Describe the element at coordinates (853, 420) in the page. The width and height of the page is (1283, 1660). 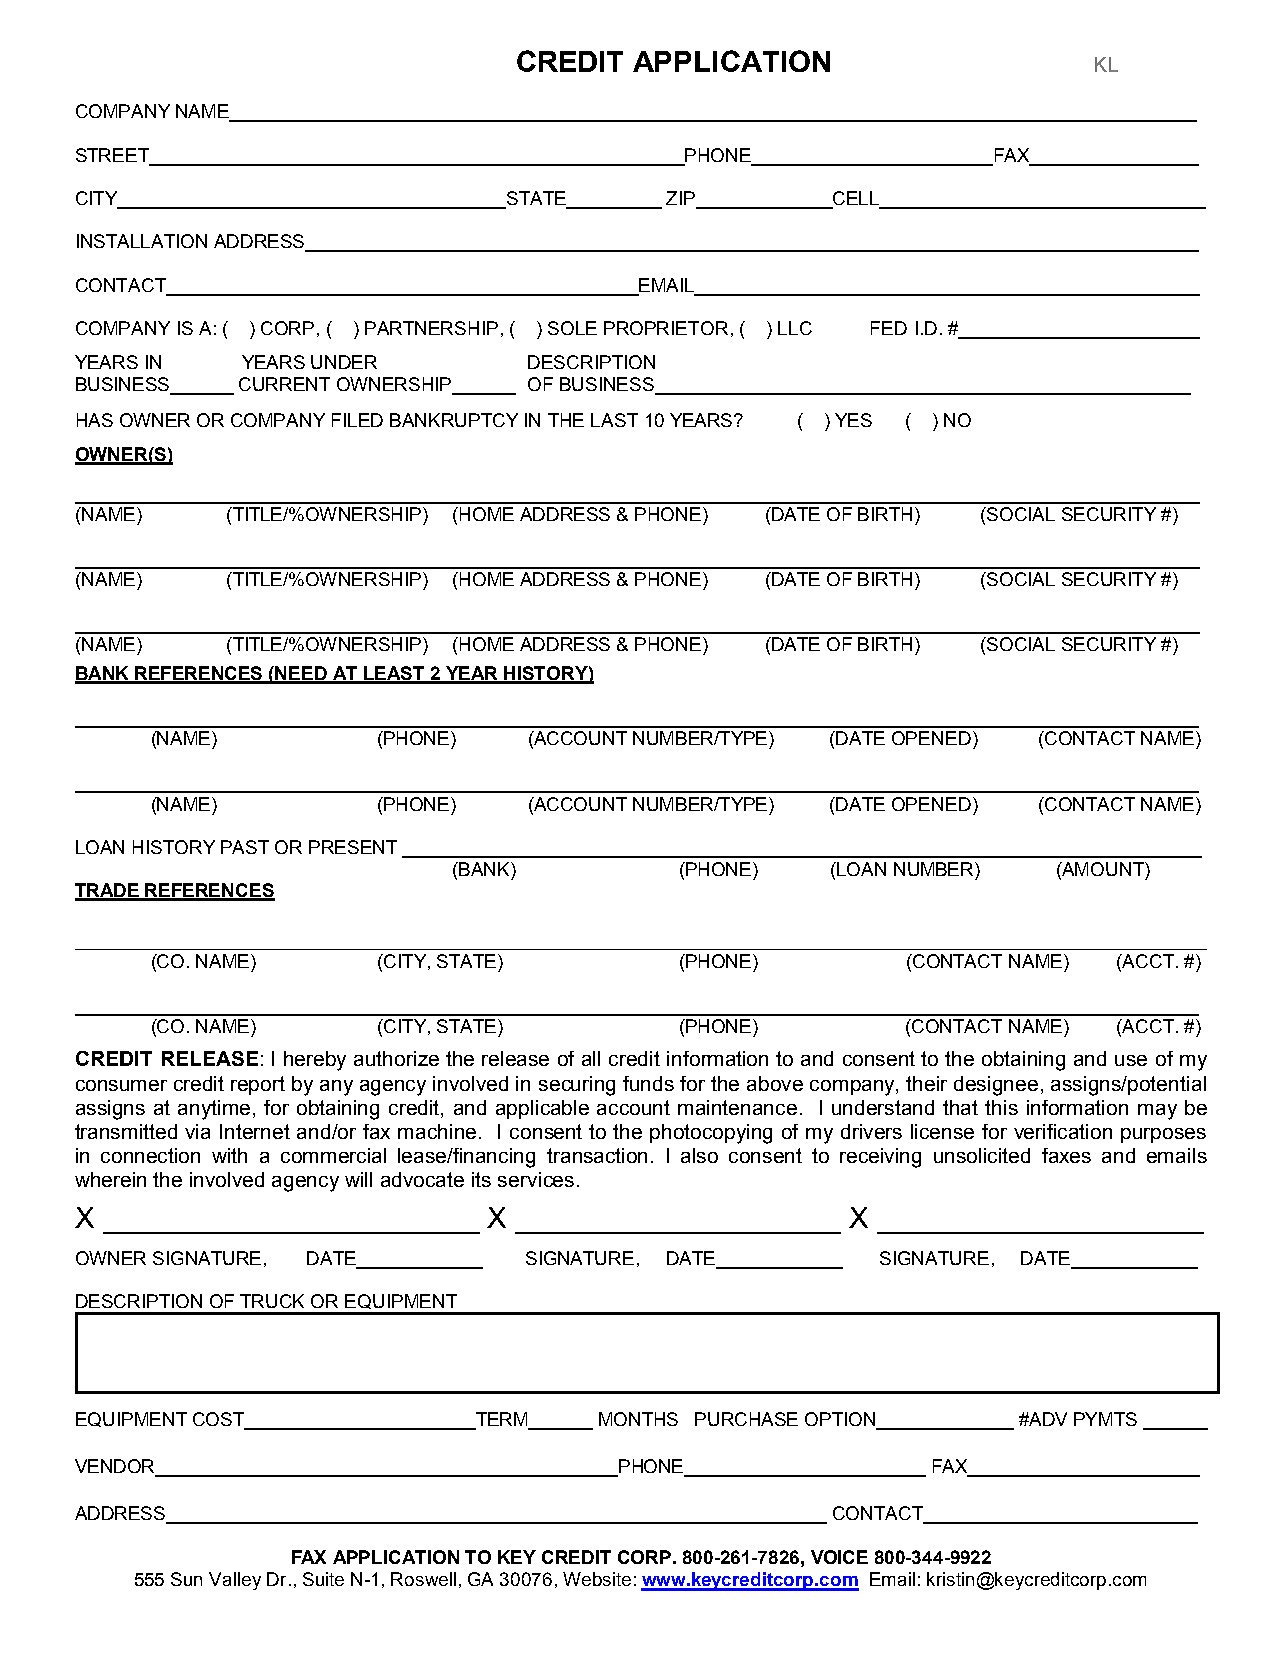
I see `YES` at that location.
